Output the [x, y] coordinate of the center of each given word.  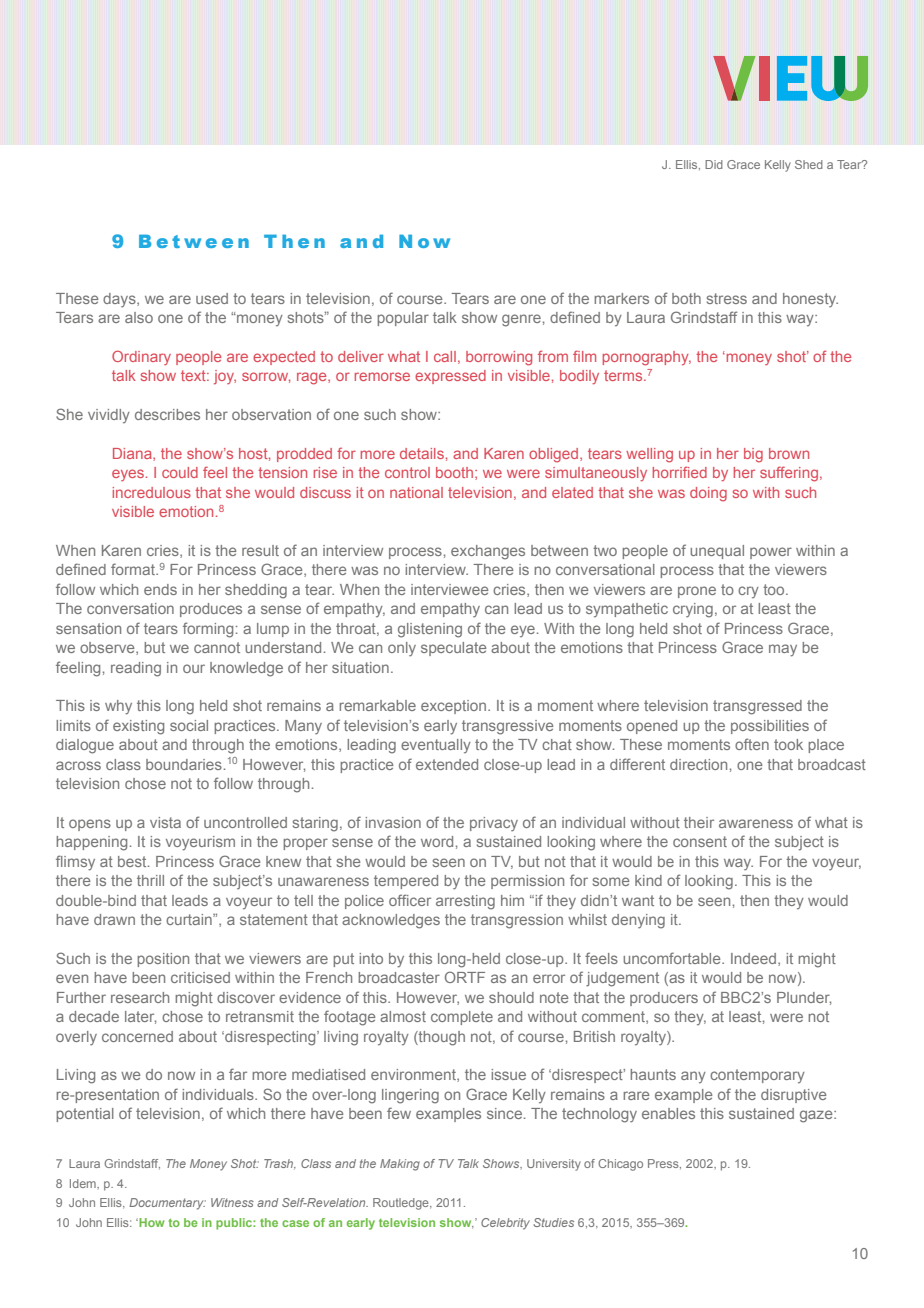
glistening [430, 630]
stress [727, 298]
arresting [465, 902]
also [139, 317]
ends [160, 589]
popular [403, 319]
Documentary [167, 1204]
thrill [150, 880]
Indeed [755, 959]
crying [693, 610]
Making [400, 1165]
